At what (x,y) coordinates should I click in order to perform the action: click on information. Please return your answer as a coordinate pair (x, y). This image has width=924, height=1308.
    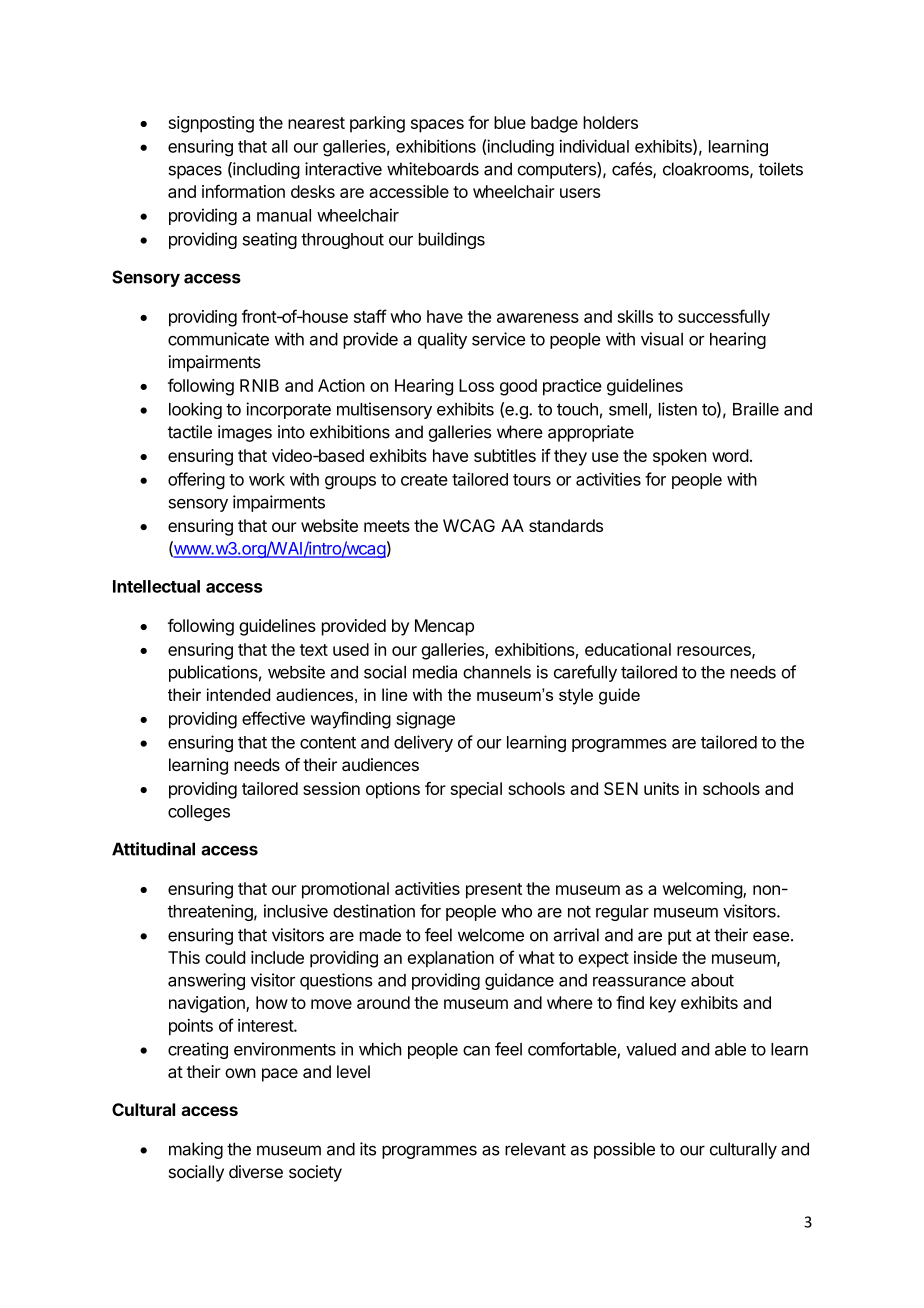
    Looking at the image, I should click on (243, 191).
